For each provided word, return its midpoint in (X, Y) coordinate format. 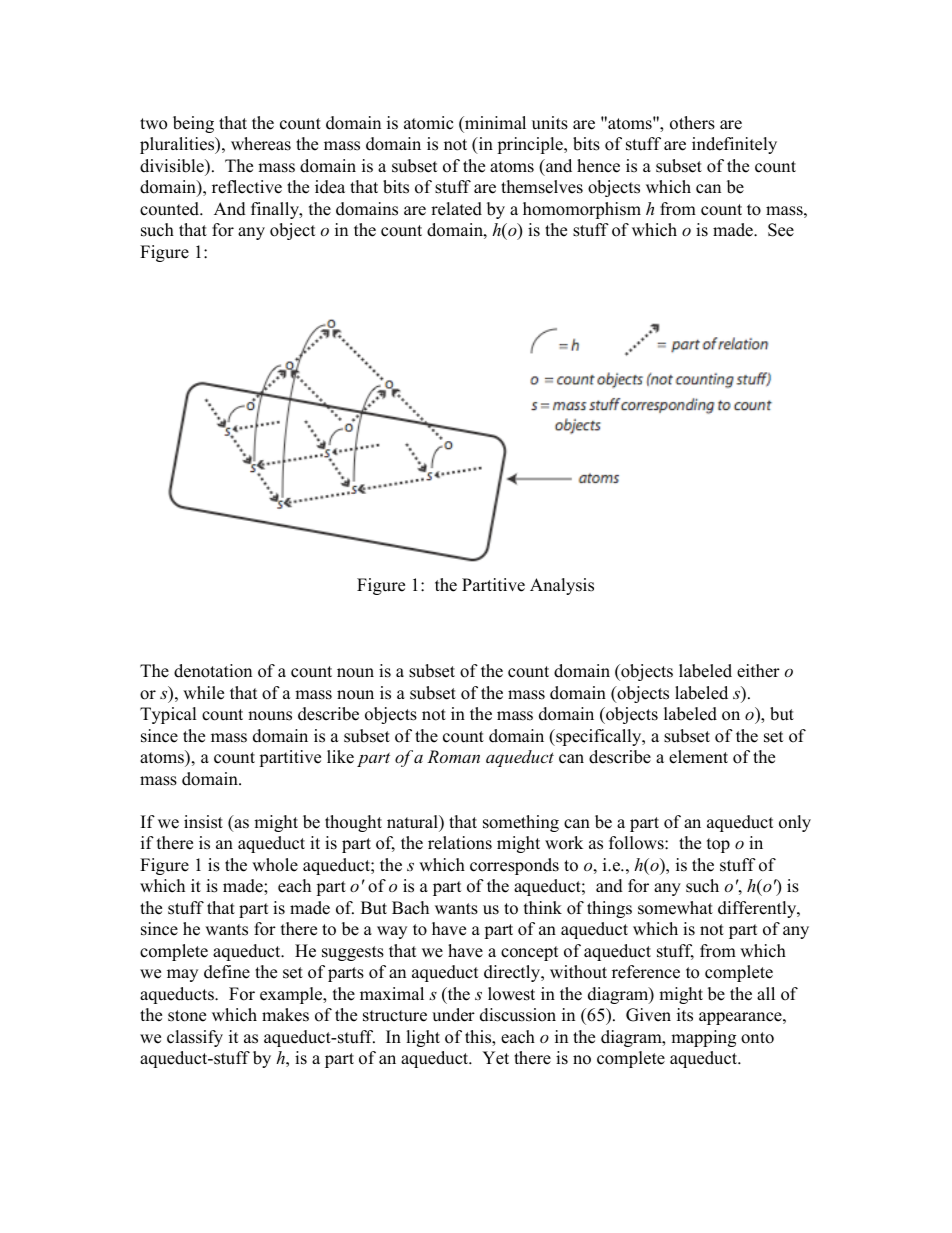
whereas (261, 144)
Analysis (562, 586)
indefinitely (734, 145)
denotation (213, 671)
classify (195, 1038)
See (781, 230)
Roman (453, 756)
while (203, 693)
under (453, 1015)
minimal (494, 122)
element (698, 757)
